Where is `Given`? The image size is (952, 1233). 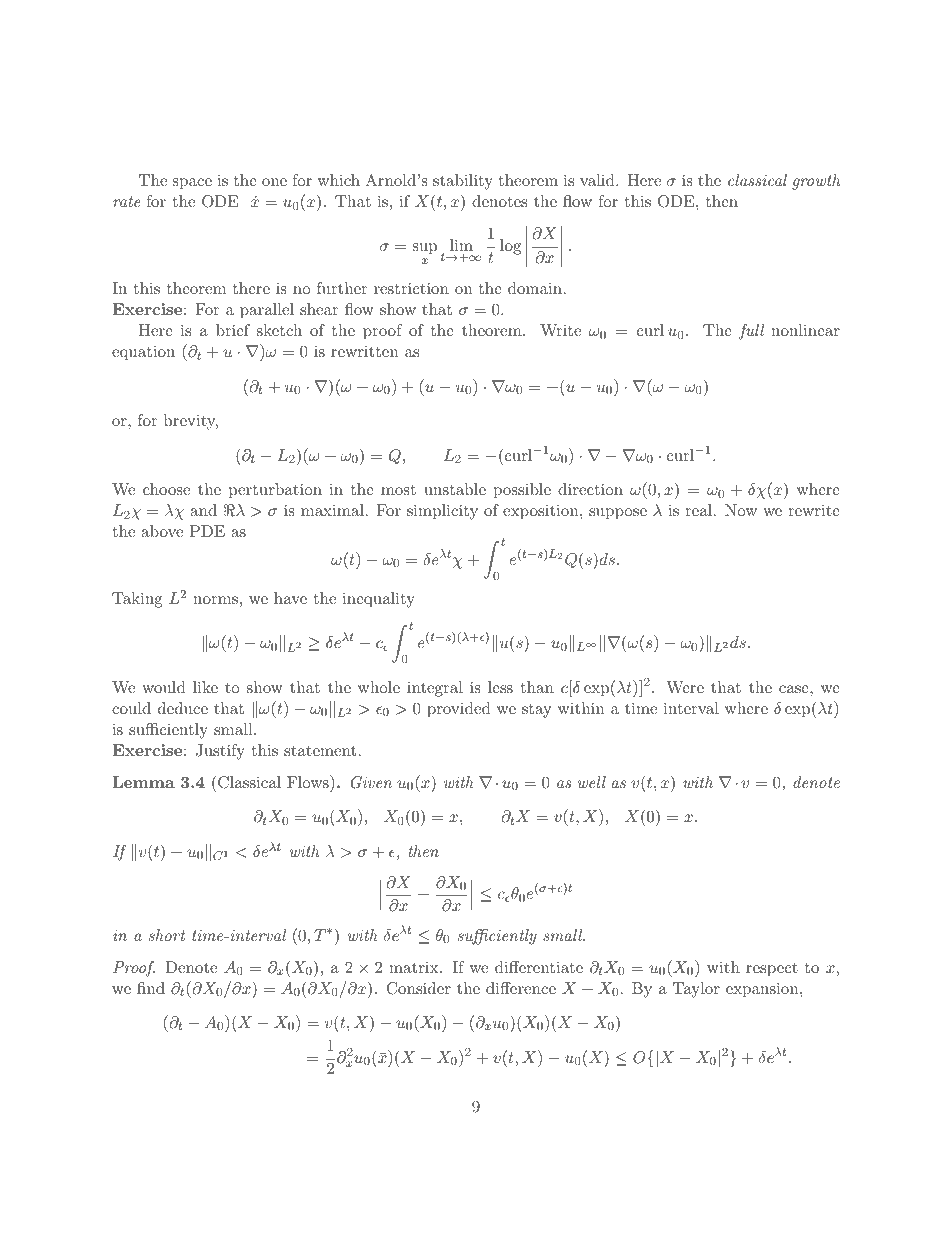
Given is located at coordinates (371, 782).
